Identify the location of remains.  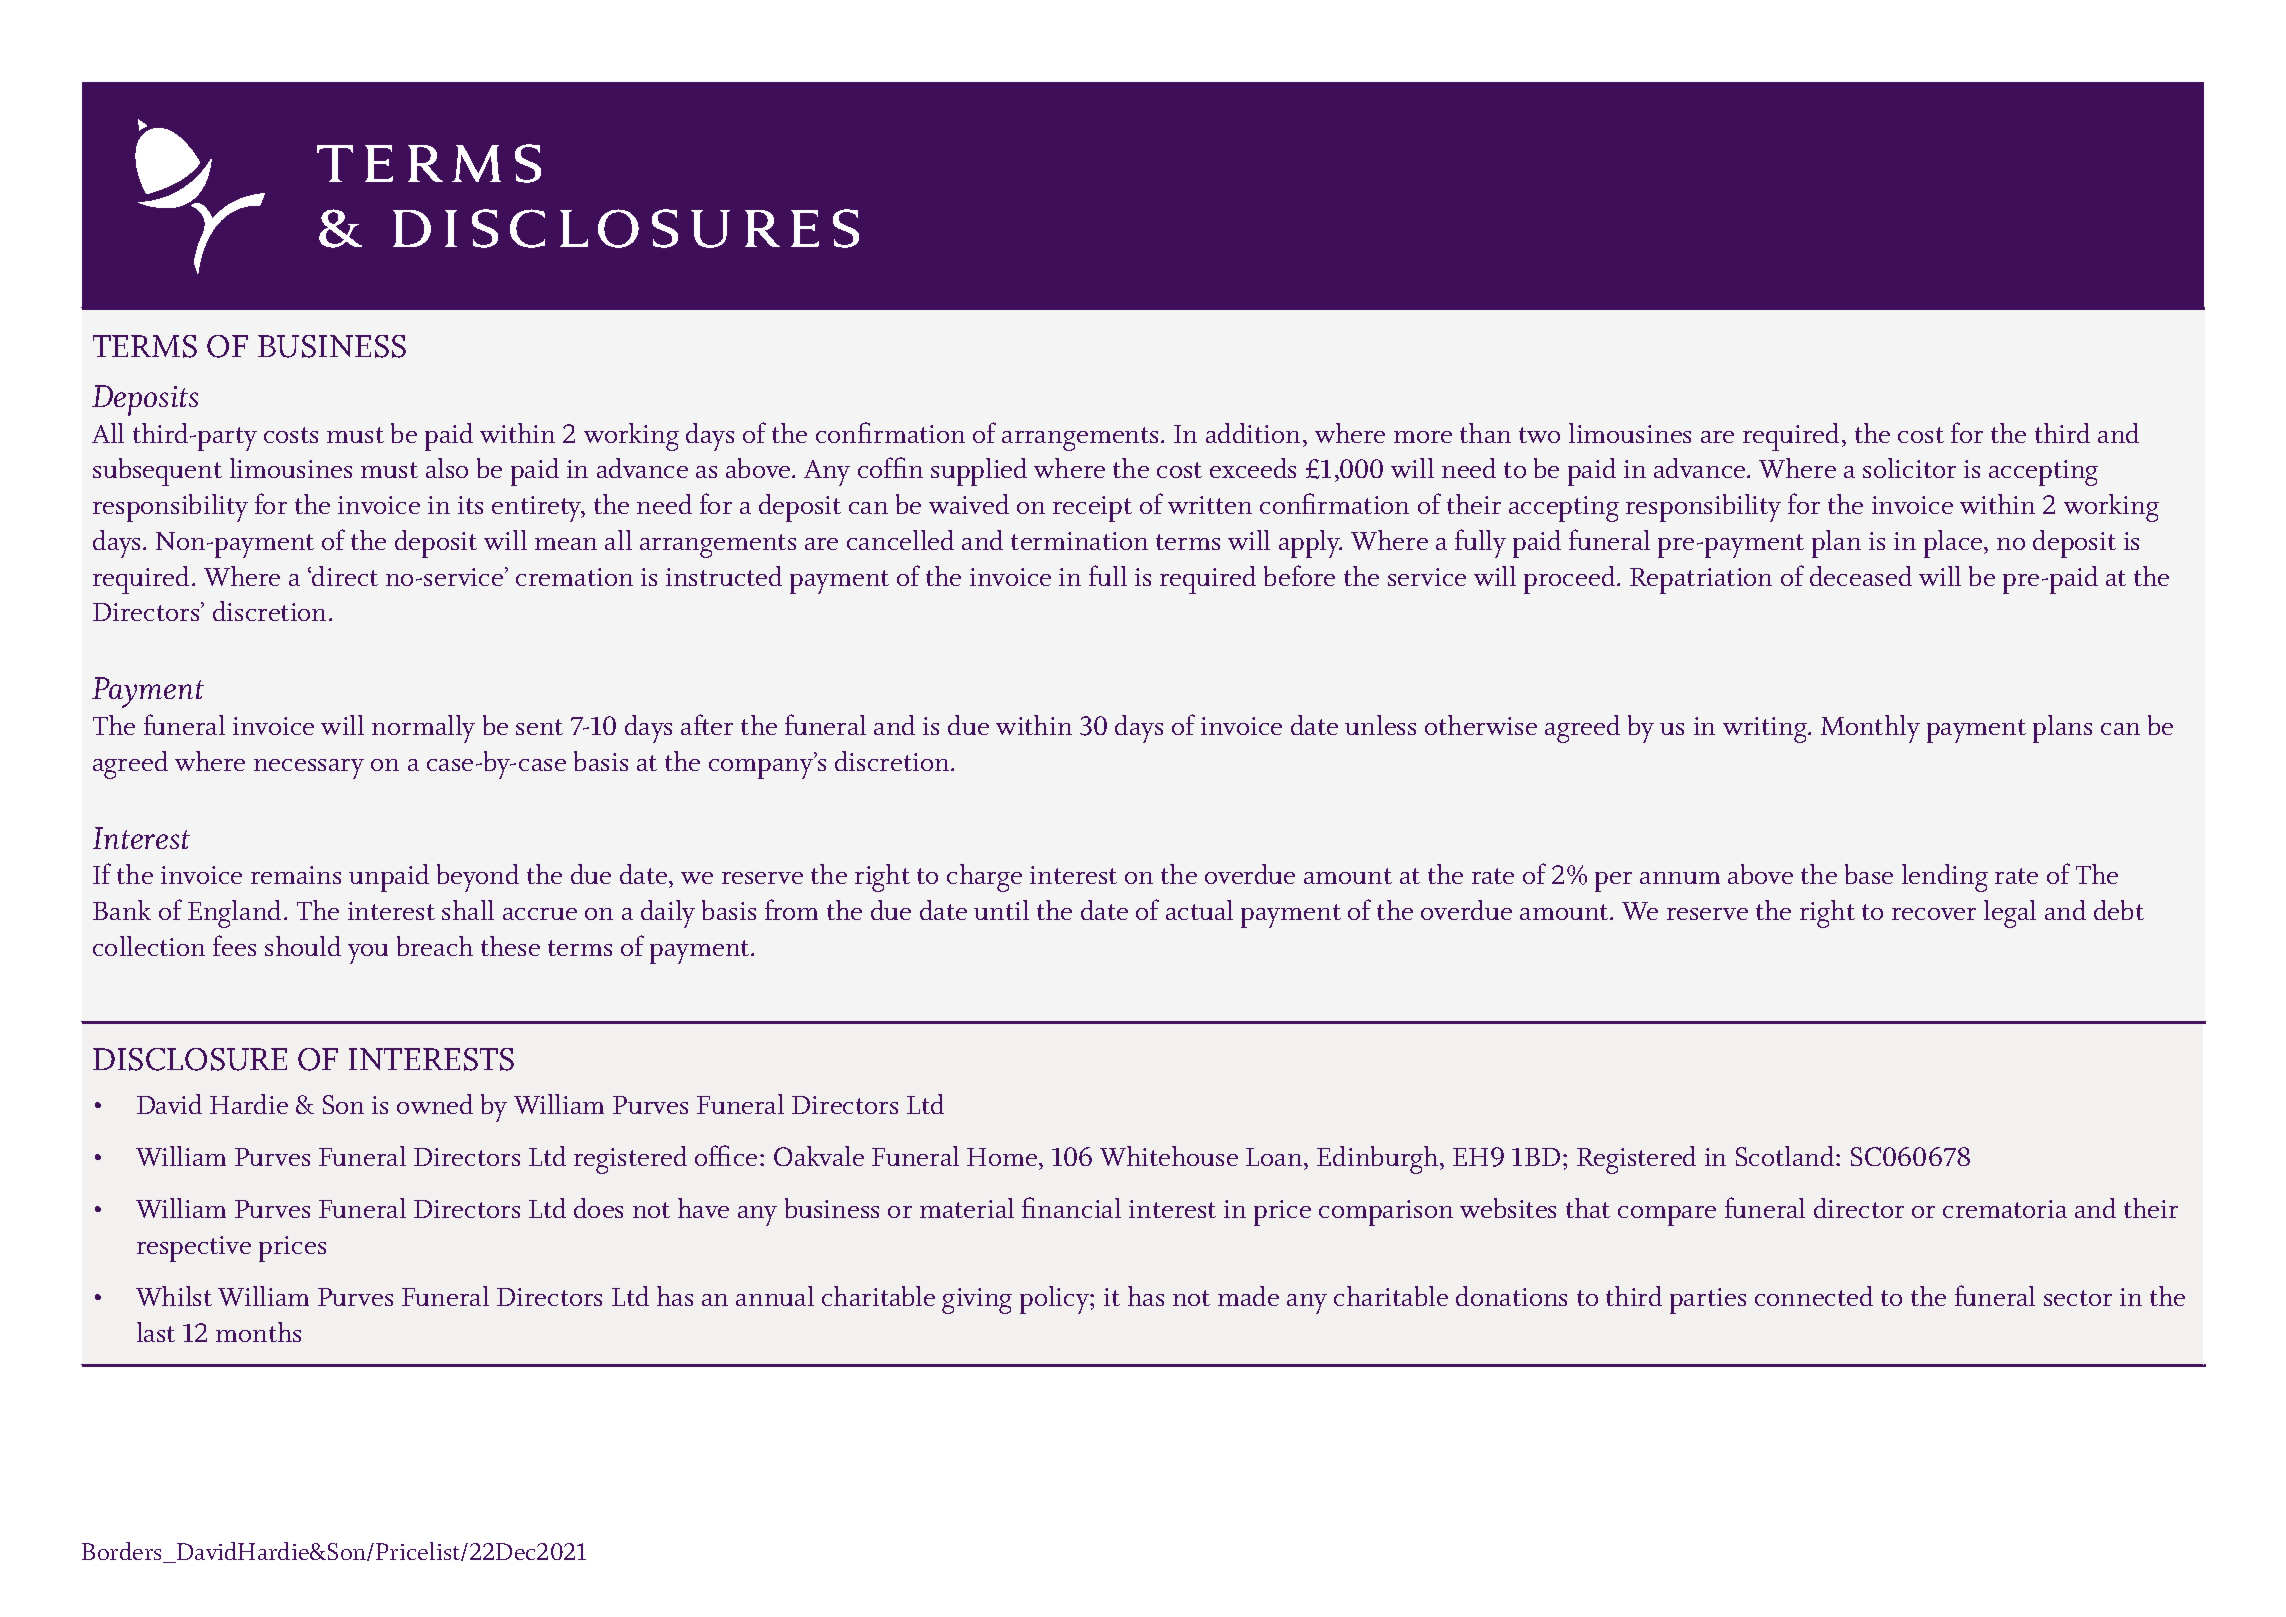
(296, 875).
